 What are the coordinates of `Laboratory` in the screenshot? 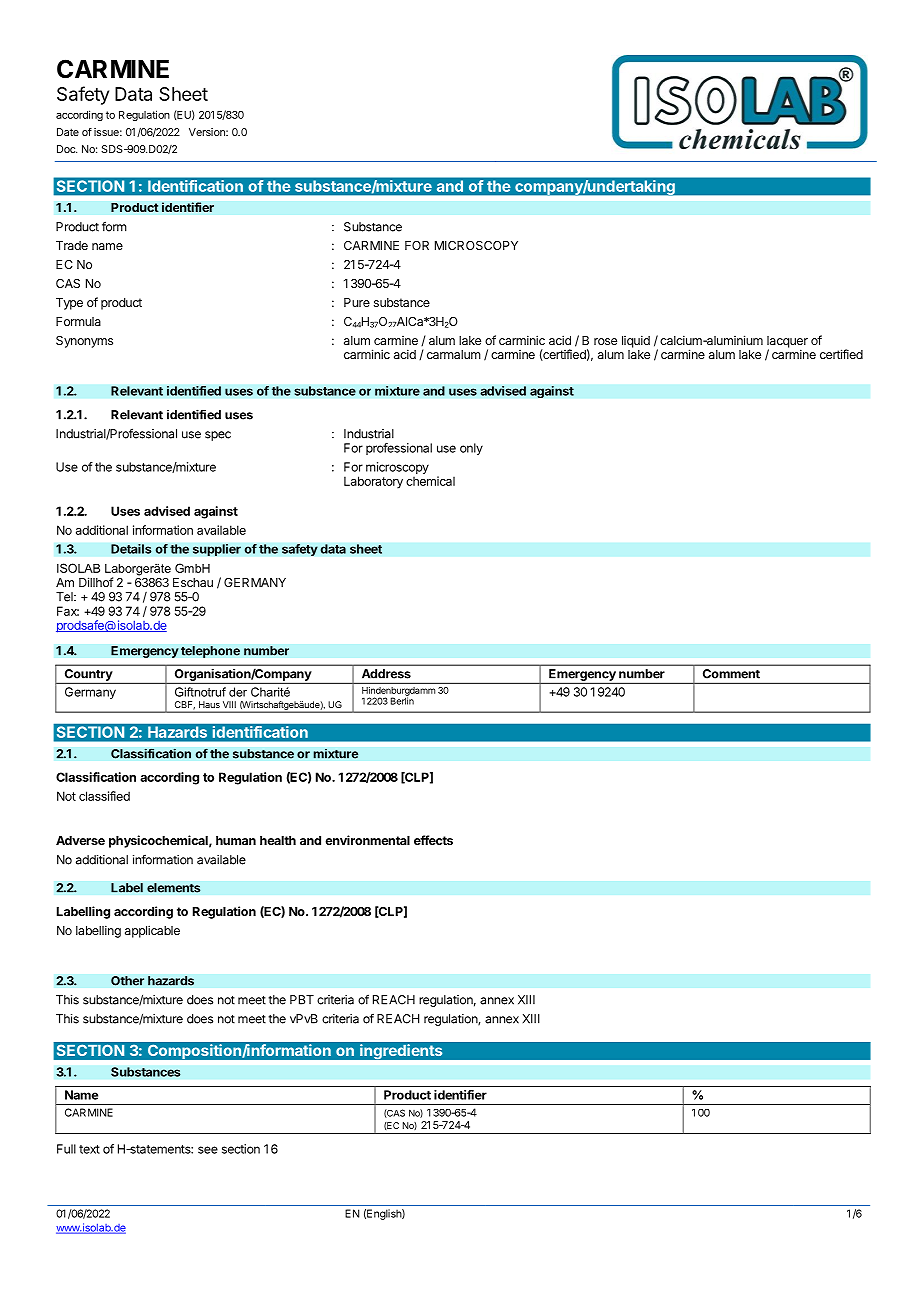 It's located at (373, 482).
